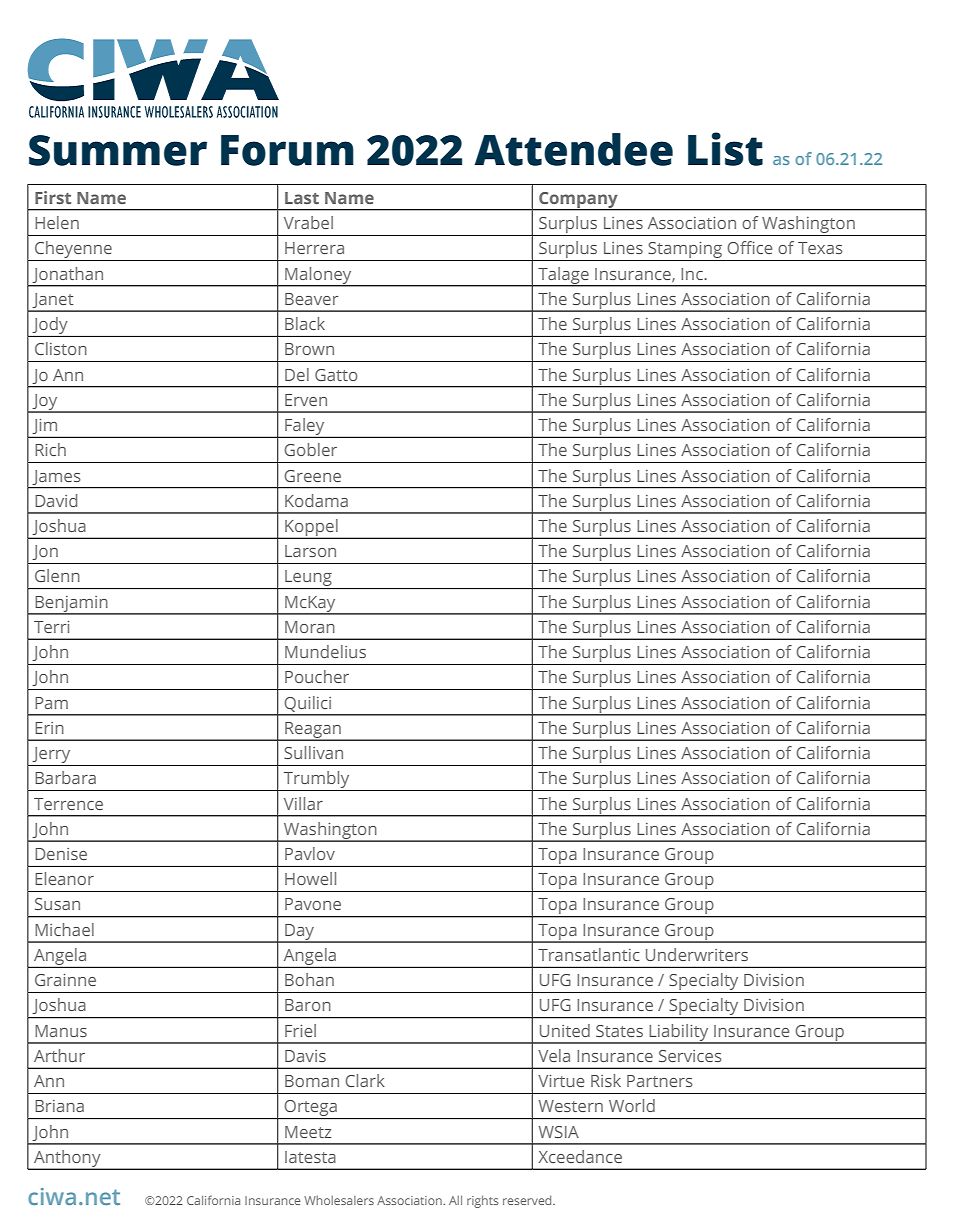  Describe the element at coordinates (51, 703) in the screenshot. I see `Pam` at that location.
